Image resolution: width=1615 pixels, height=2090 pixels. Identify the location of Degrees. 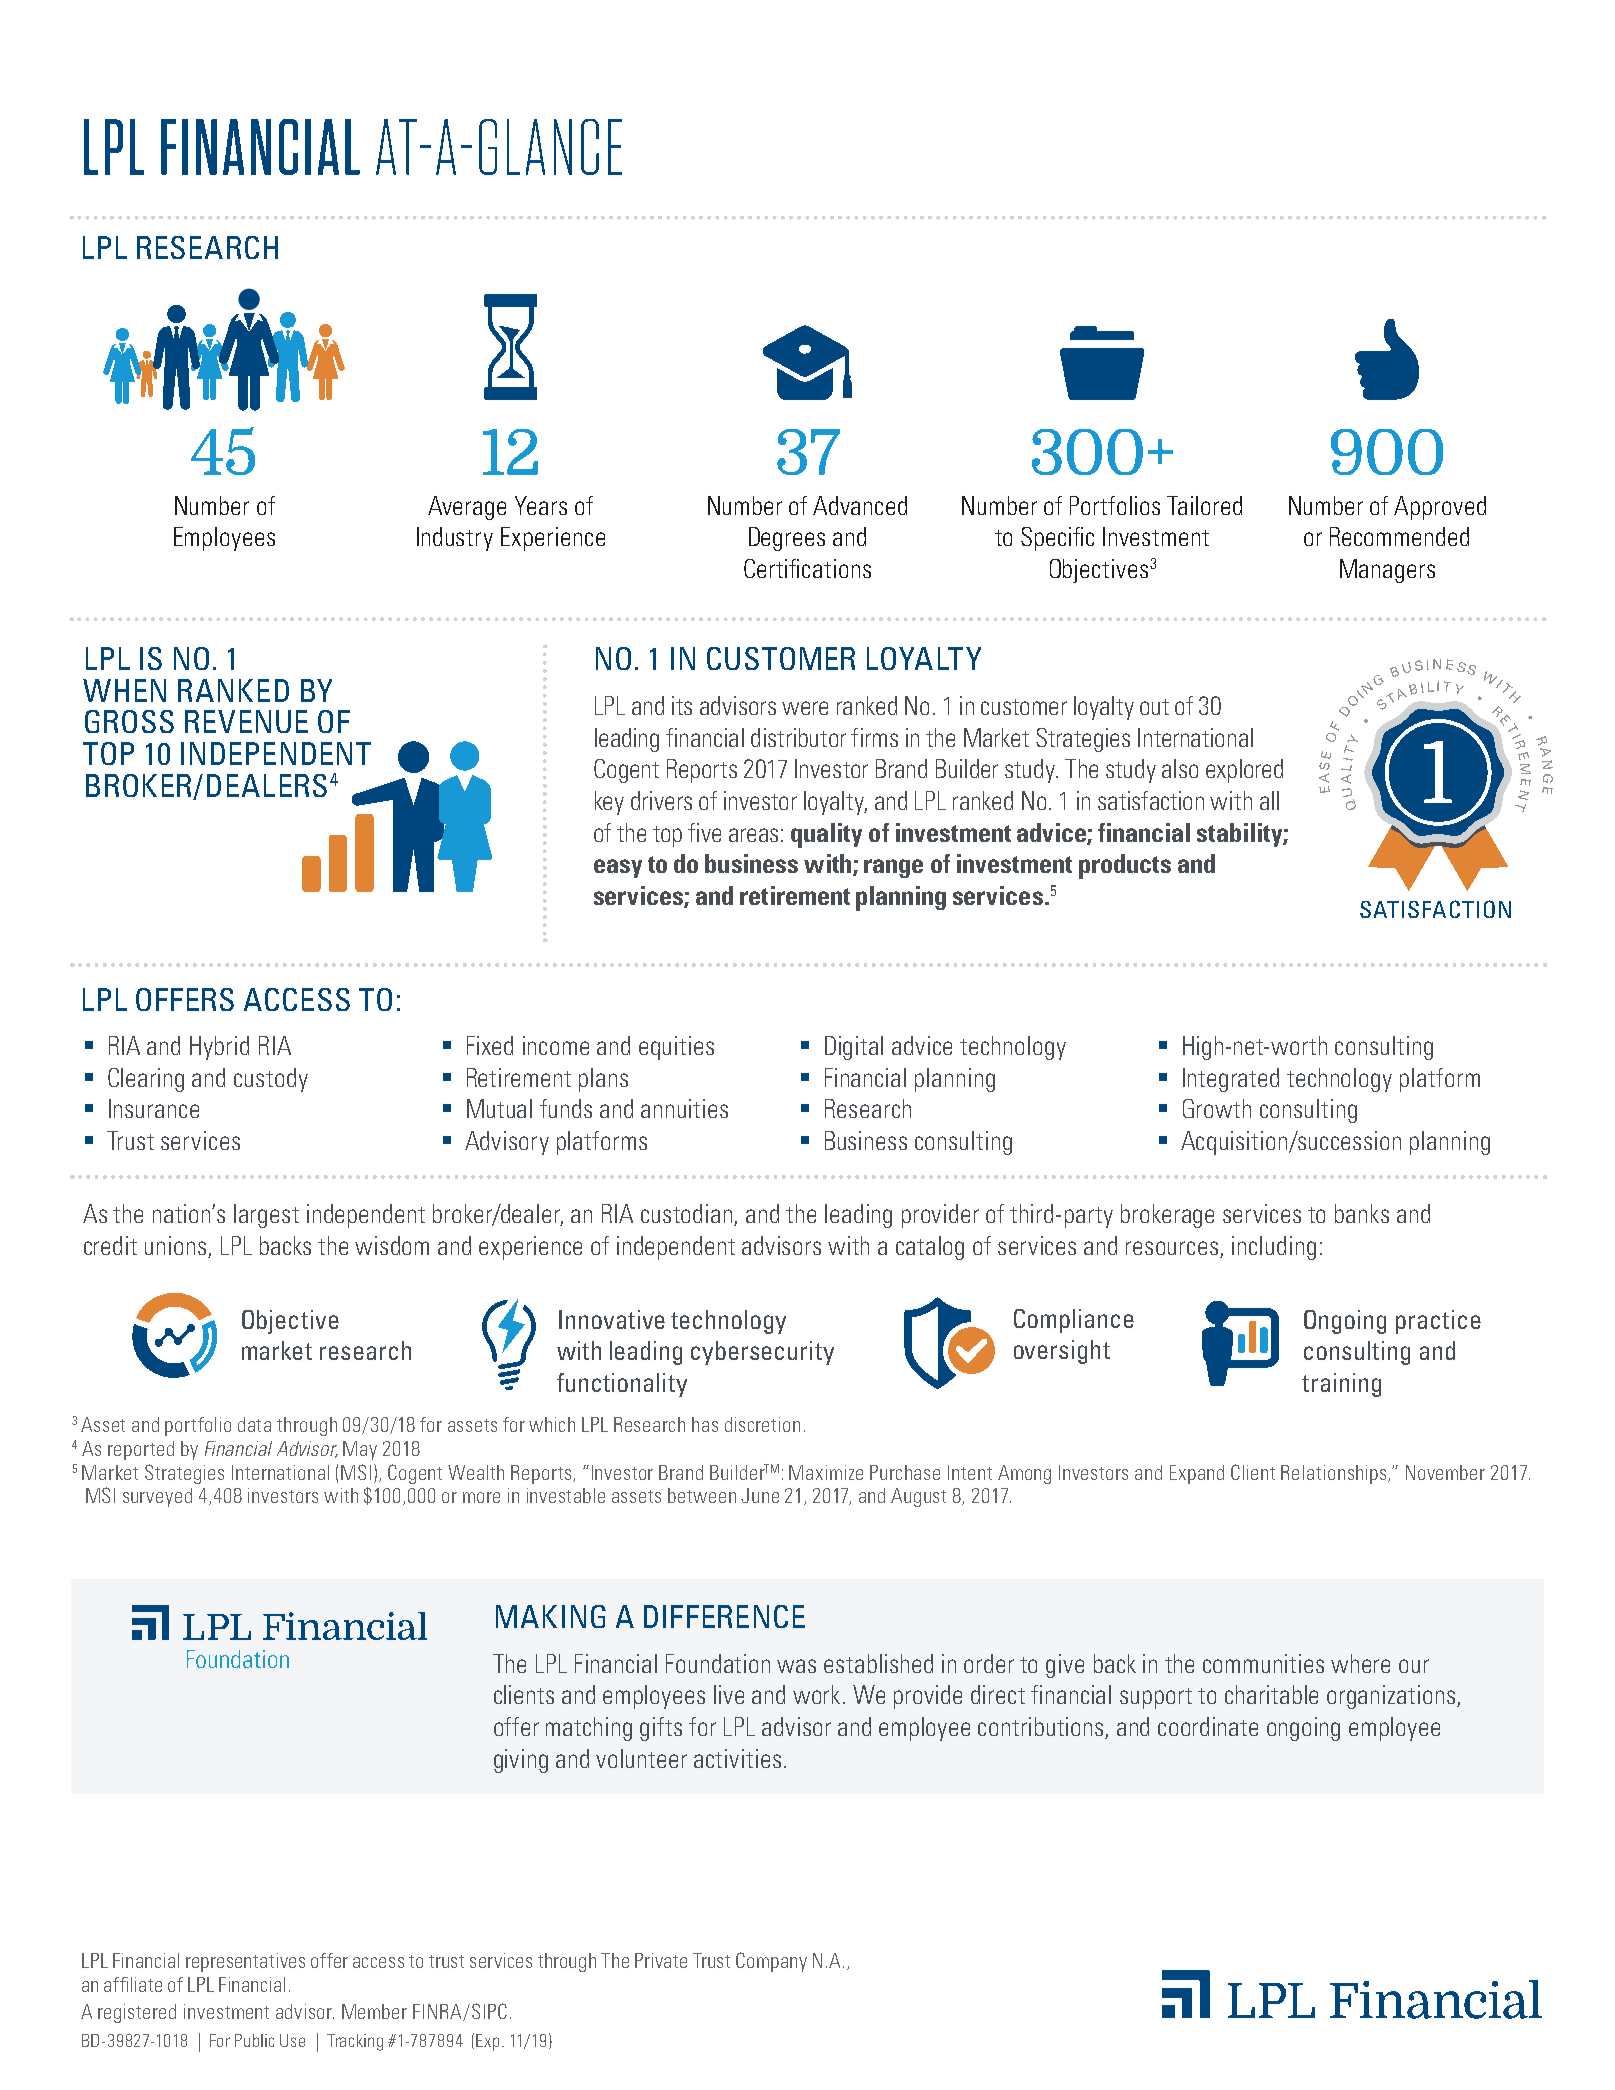
(787, 539).
